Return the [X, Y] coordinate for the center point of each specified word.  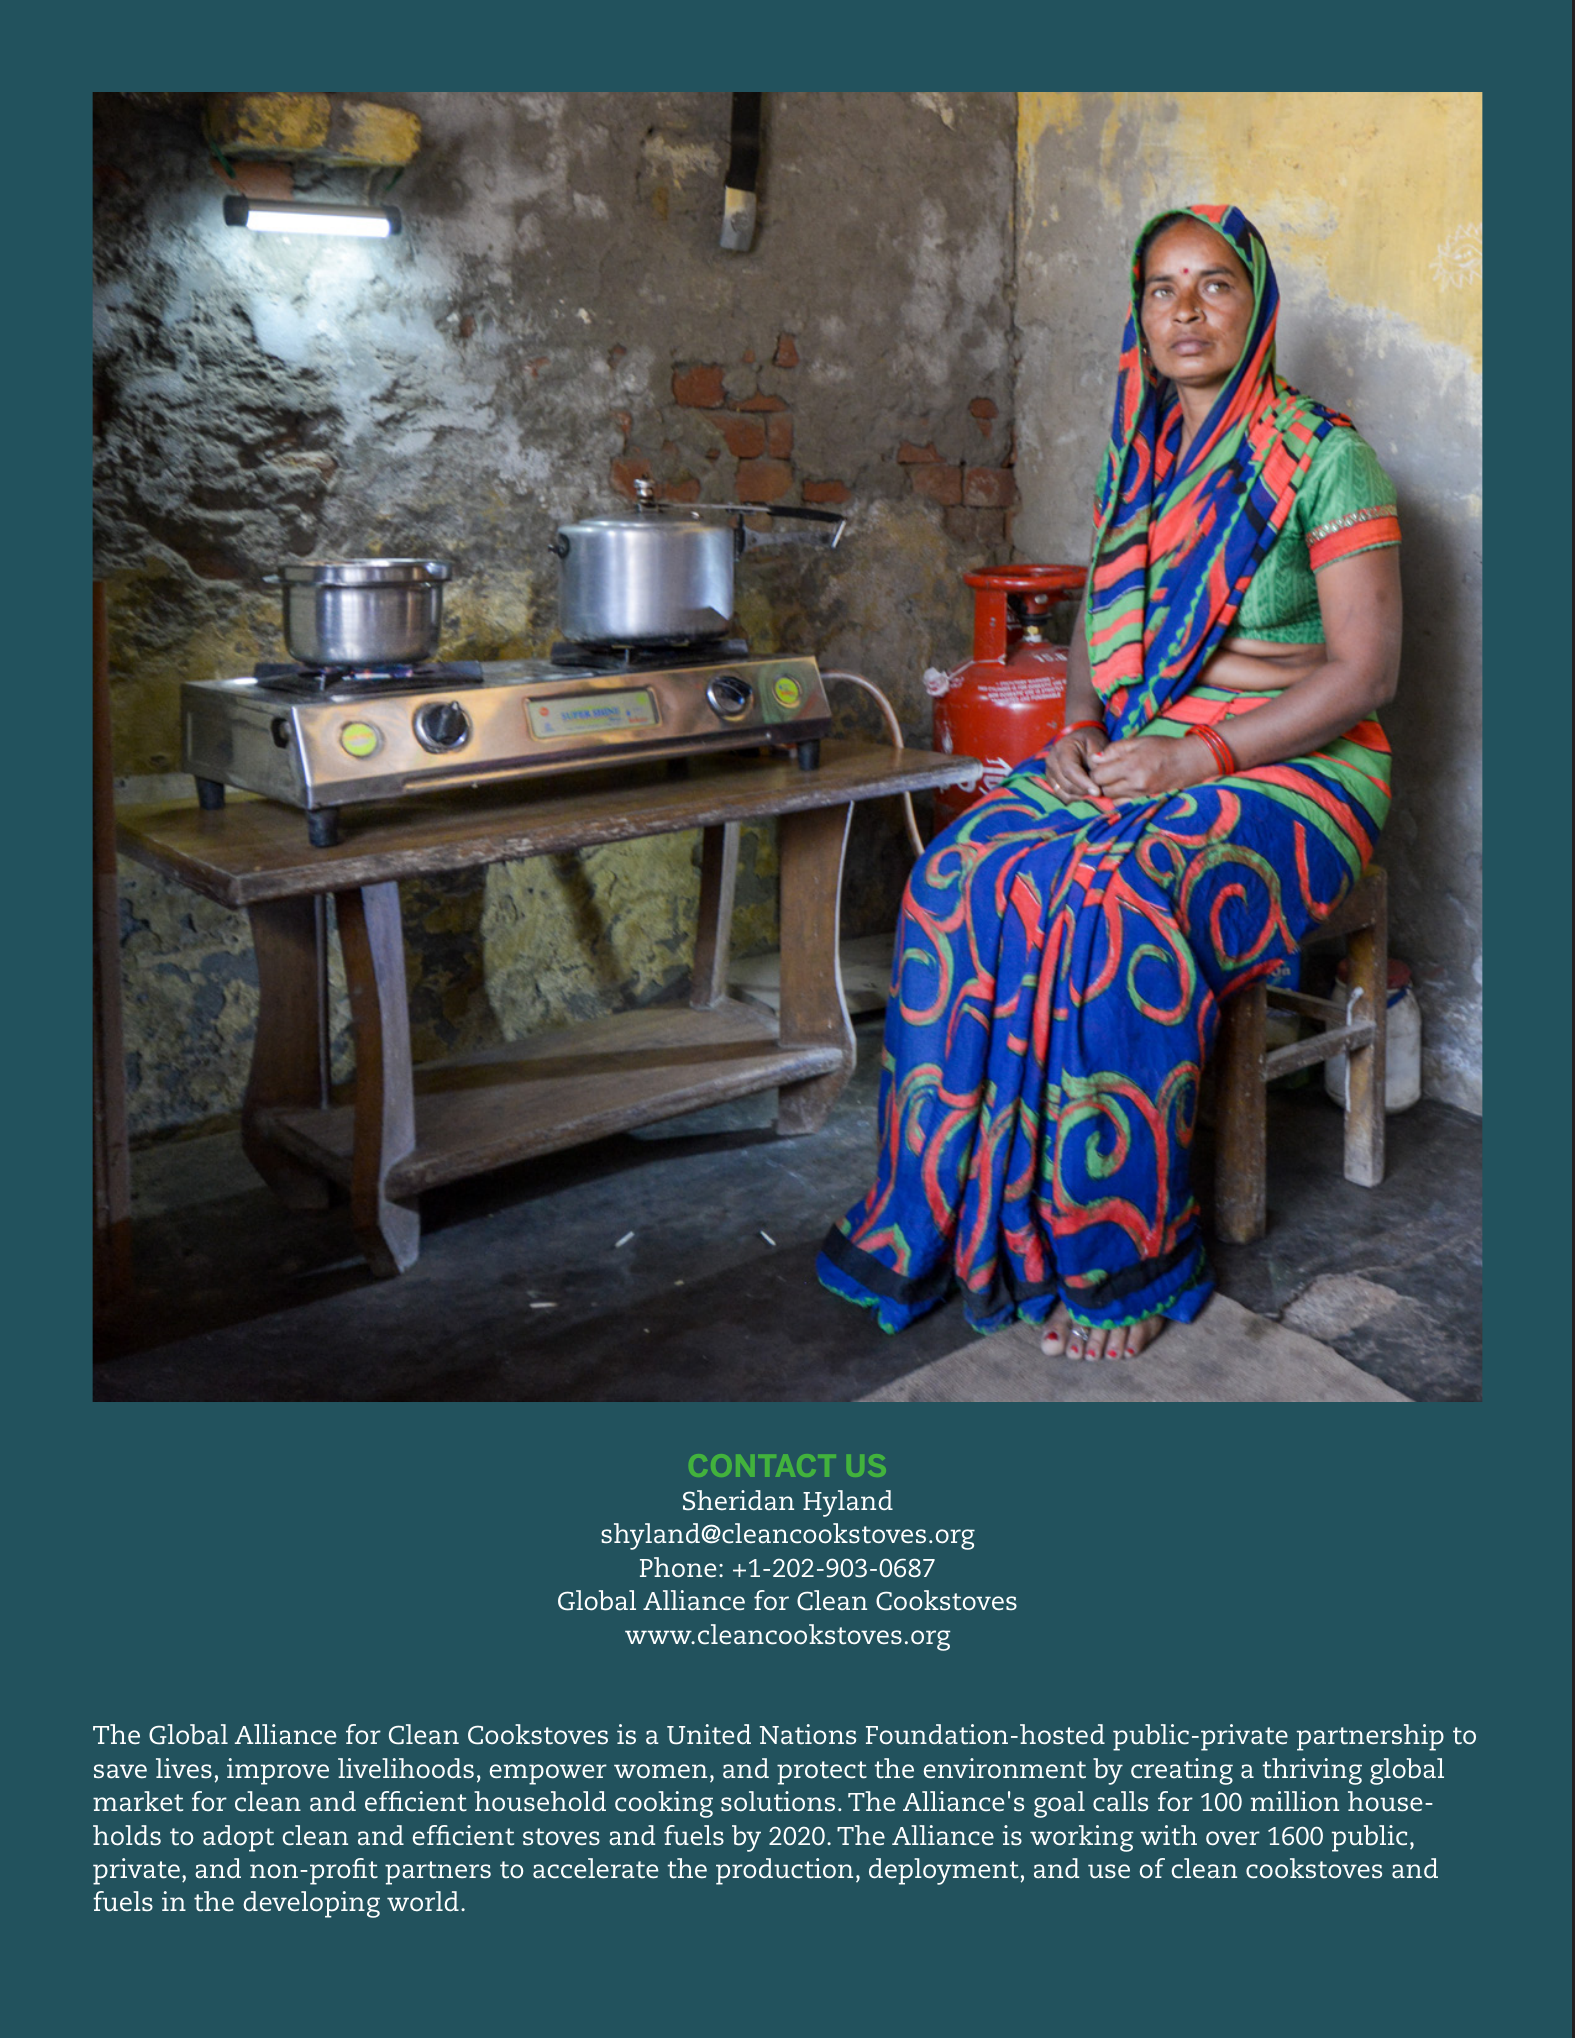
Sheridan [738, 1500]
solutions [778, 1801]
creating [1182, 1771]
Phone [678, 1567]
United [709, 1734]
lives [184, 1768]
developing [311, 1904]
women [660, 1771]
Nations [808, 1734]
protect [822, 1773]
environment [1005, 1768]
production [784, 1871]
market [138, 1801]
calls [1120, 1801]
